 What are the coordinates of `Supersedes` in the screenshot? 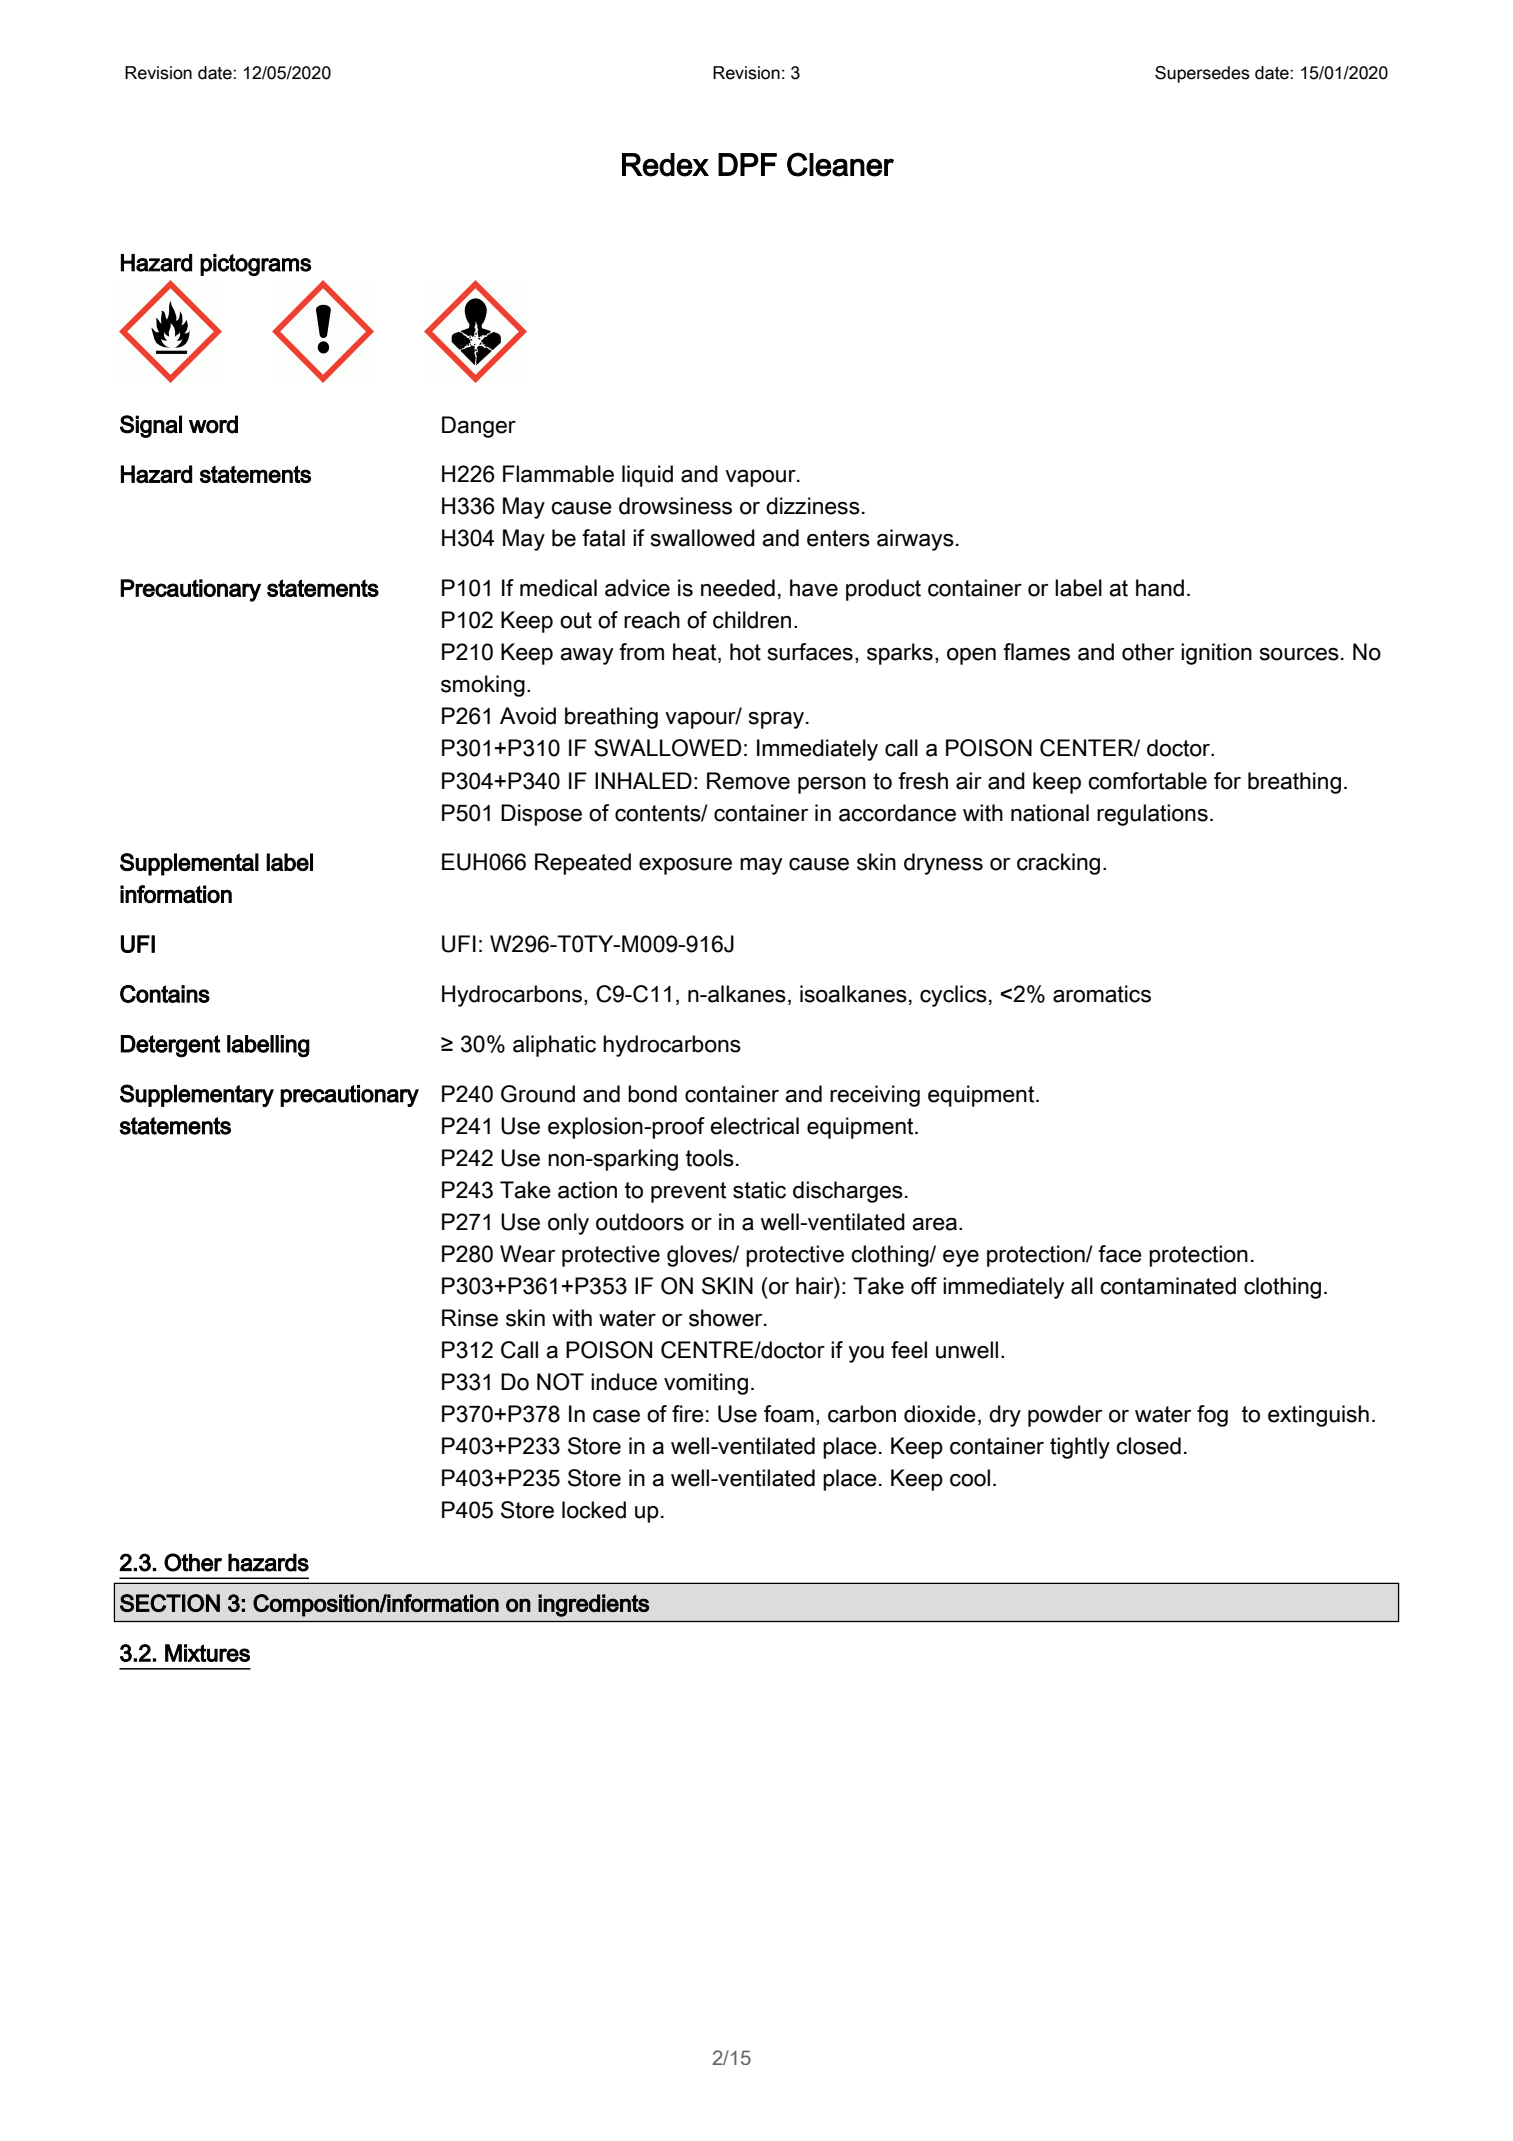 It's located at (1202, 74).
